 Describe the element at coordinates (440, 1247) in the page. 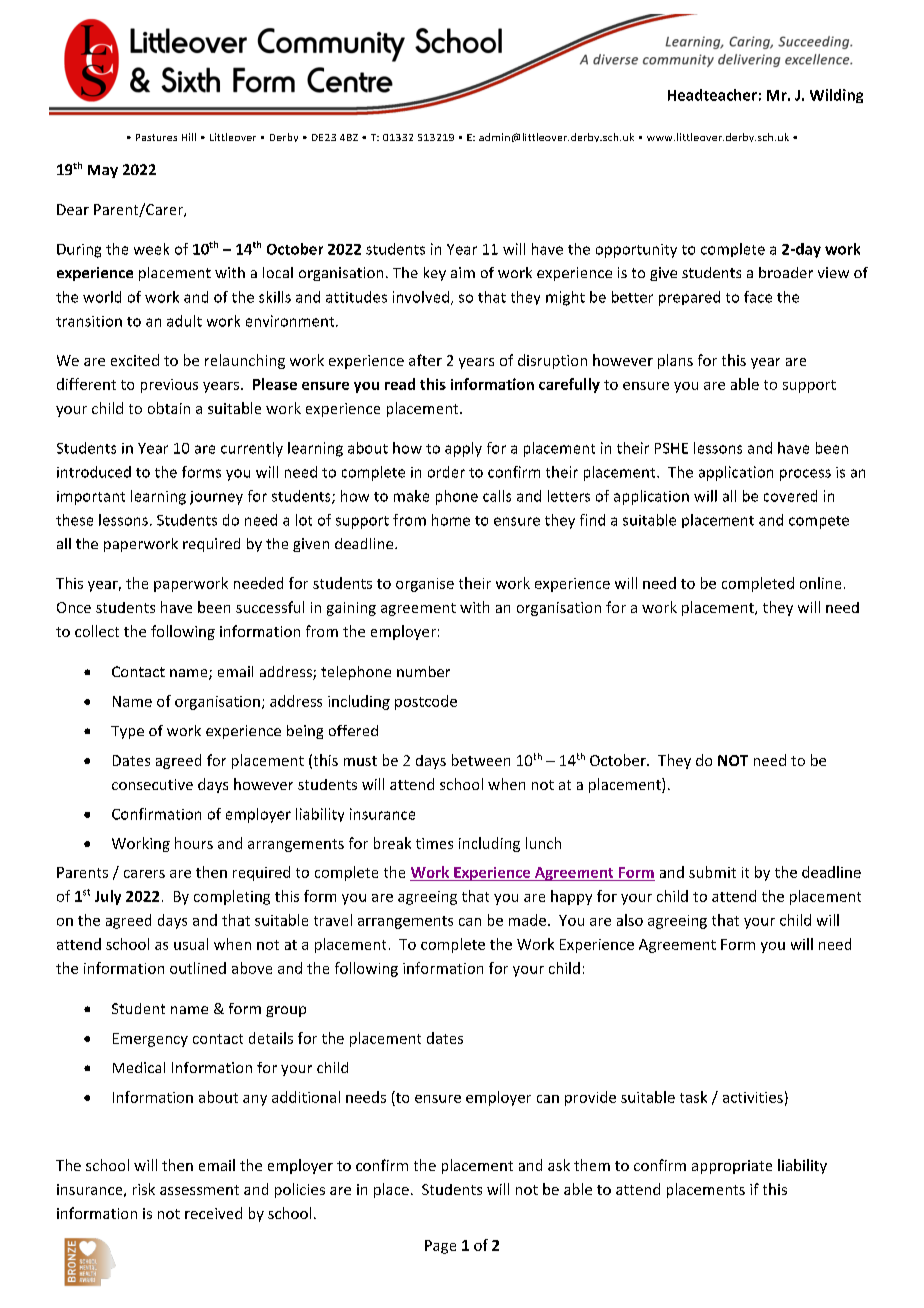

I see `Page` at that location.
